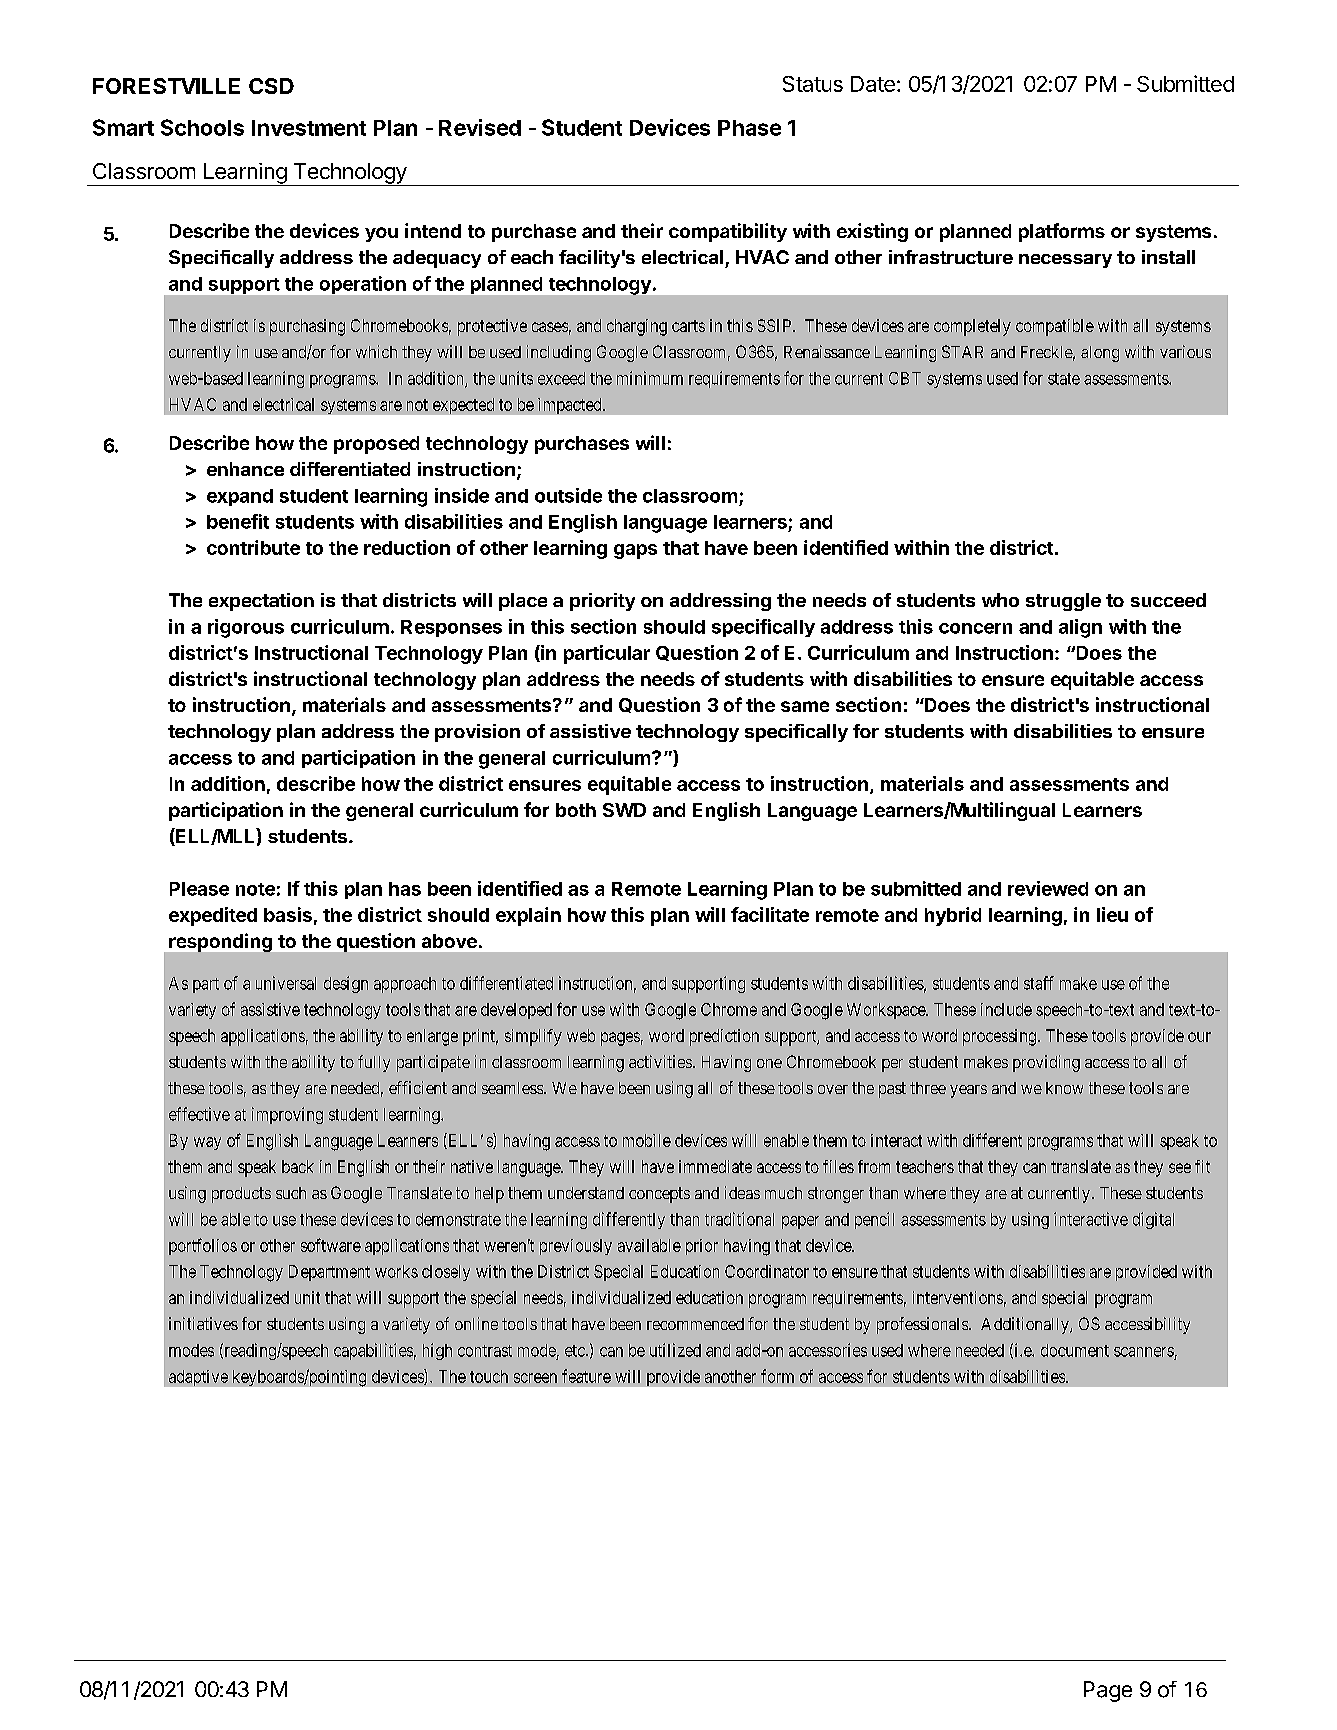  Describe the element at coordinates (203, 1323) in the document. I see `initiatives` at that location.
